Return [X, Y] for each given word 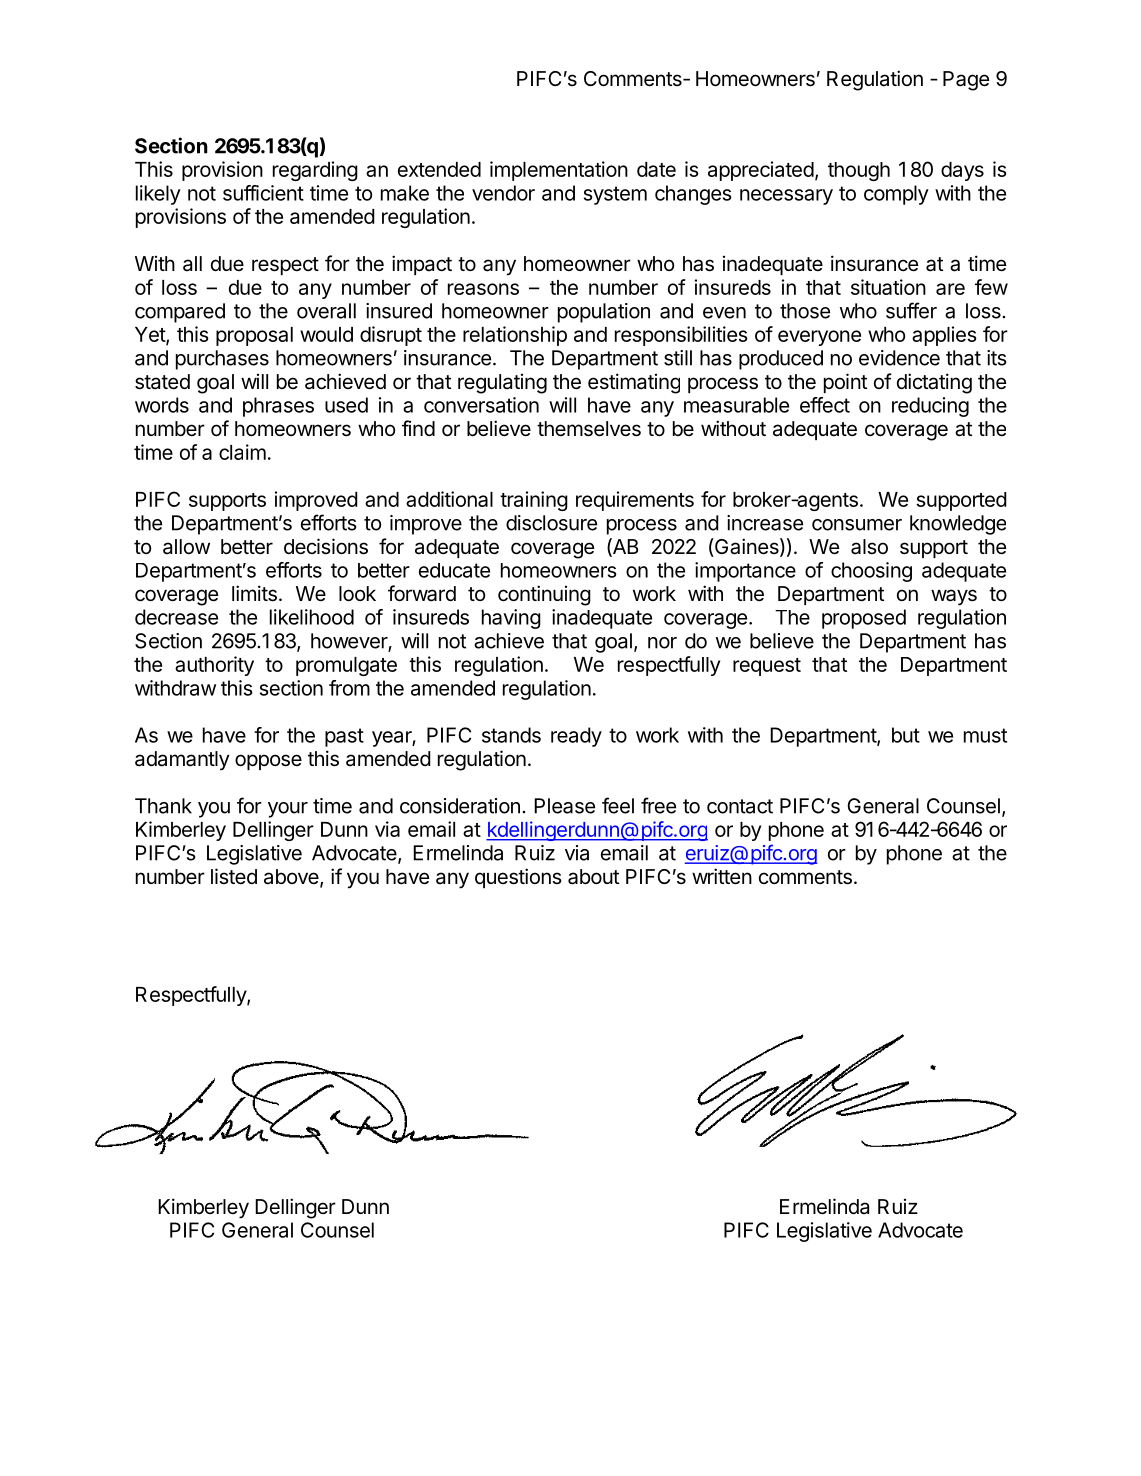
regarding [315, 171]
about [593, 877]
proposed [864, 619]
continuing [544, 595]
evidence [899, 358]
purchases [222, 360]
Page [966, 81]
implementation [559, 171]
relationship [515, 336]
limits [254, 593]
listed [234, 876]
